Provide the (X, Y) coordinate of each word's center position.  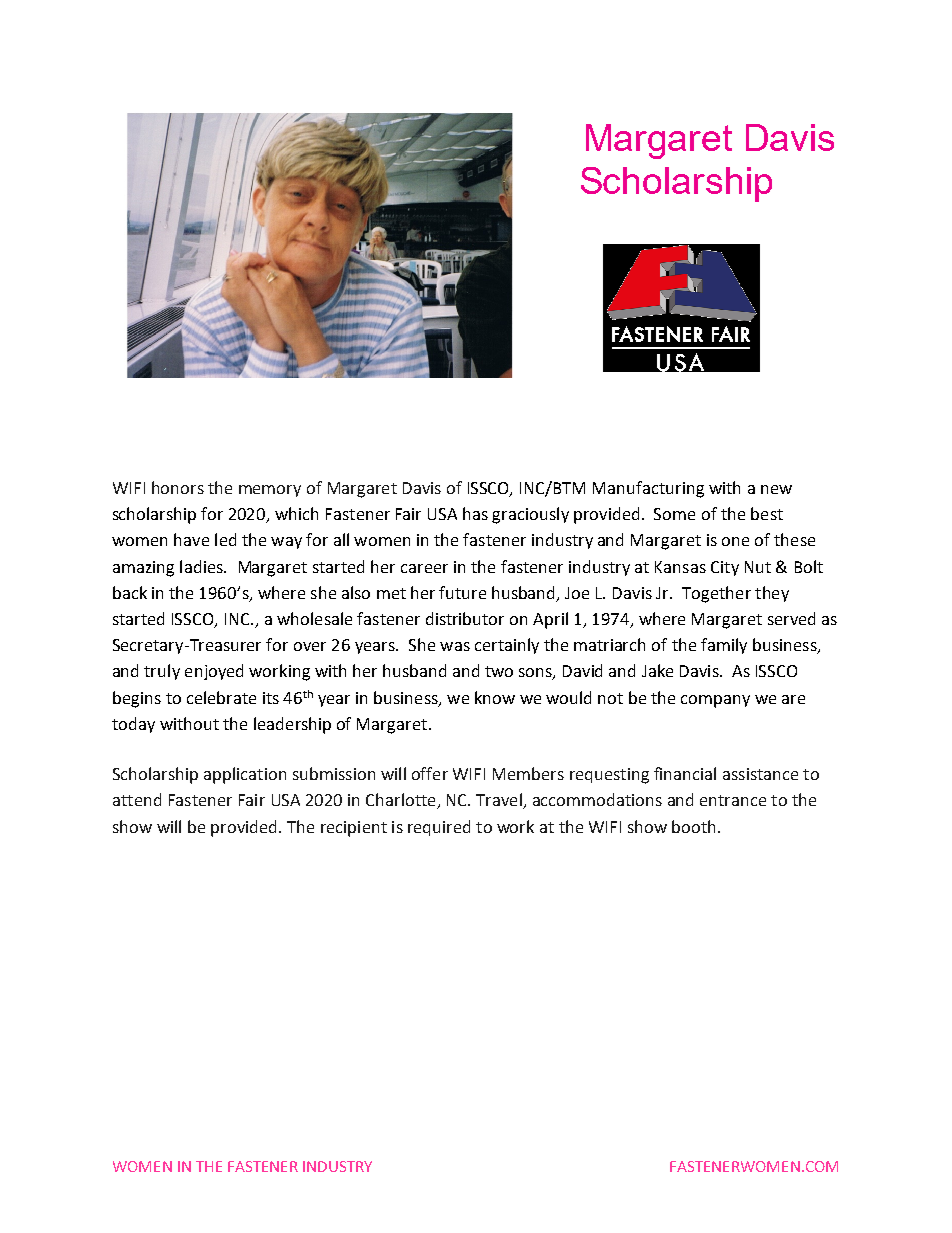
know (495, 697)
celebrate (221, 697)
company (715, 701)
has (475, 513)
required (439, 828)
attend (137, 799)
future (462, 592)
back (130, 592)
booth (693, 826)
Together (716, 594)
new (776, 489)
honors (178, 487)
